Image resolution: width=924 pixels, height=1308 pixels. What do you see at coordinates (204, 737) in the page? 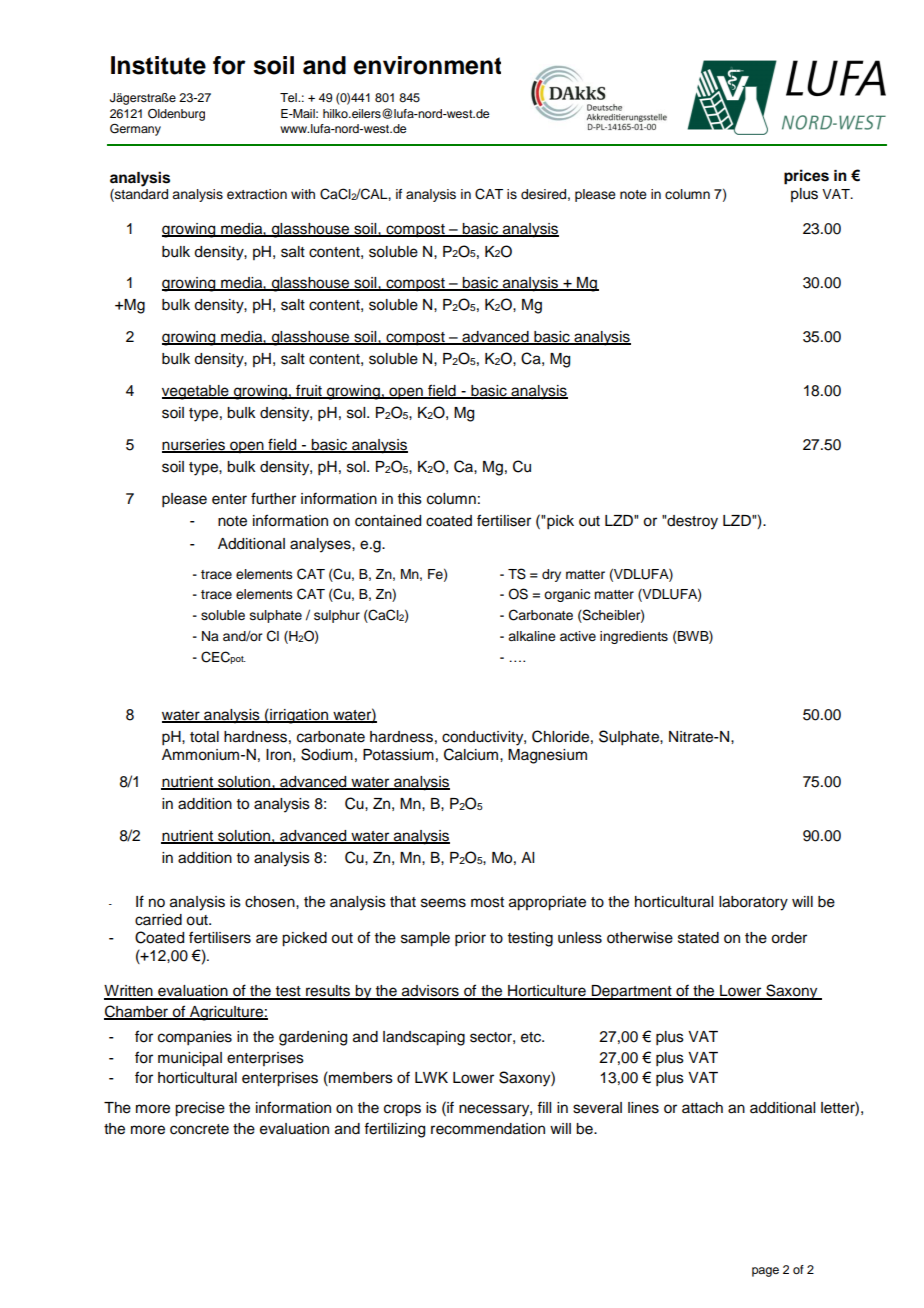
I see `total` at bounding box center [204, 737].
